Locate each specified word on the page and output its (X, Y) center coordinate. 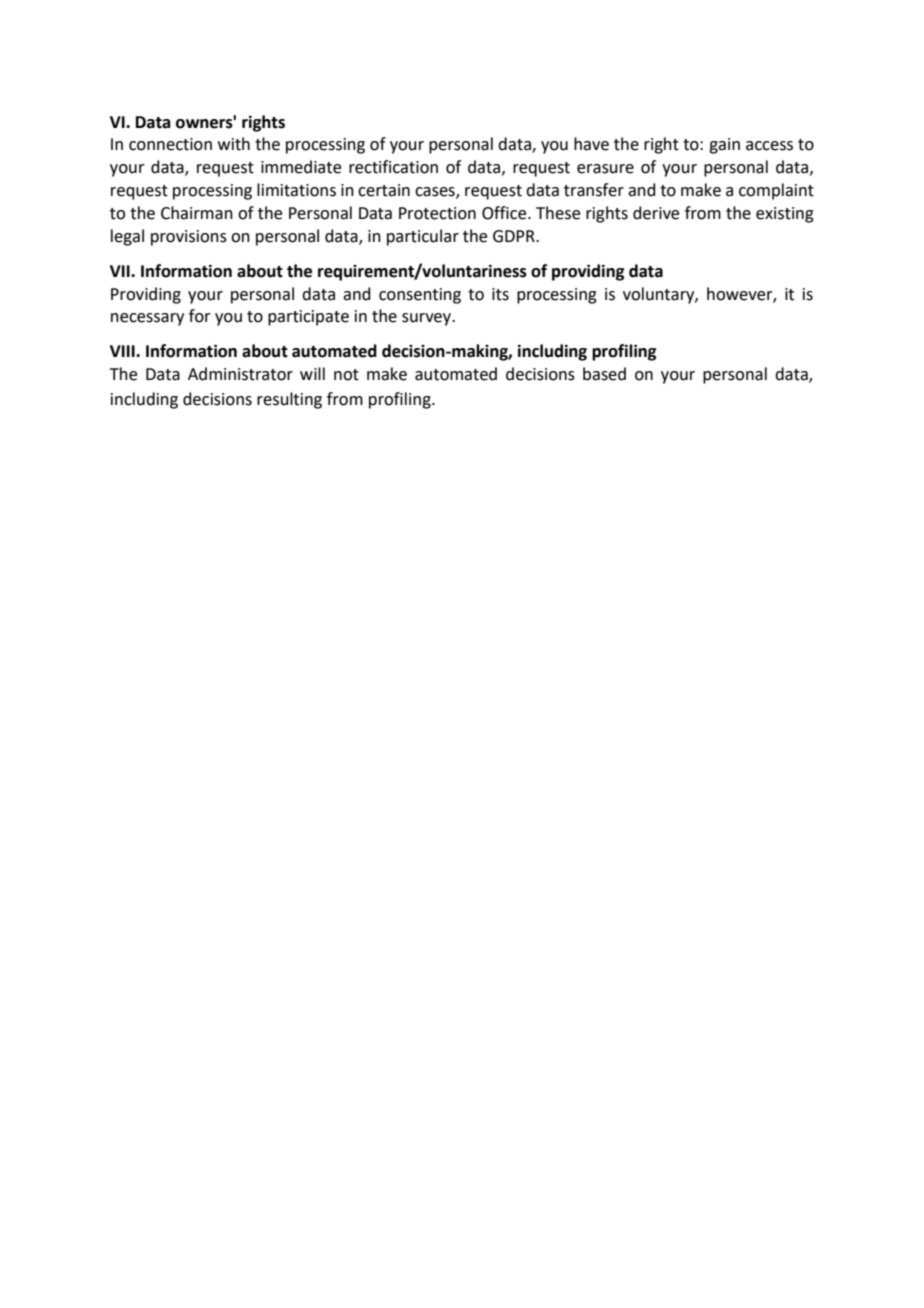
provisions (189, 238)
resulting (289, 400)
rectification (393, 167)
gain (724, 146)
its (500, 294)
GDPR (515, 236)
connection (170, 144)
